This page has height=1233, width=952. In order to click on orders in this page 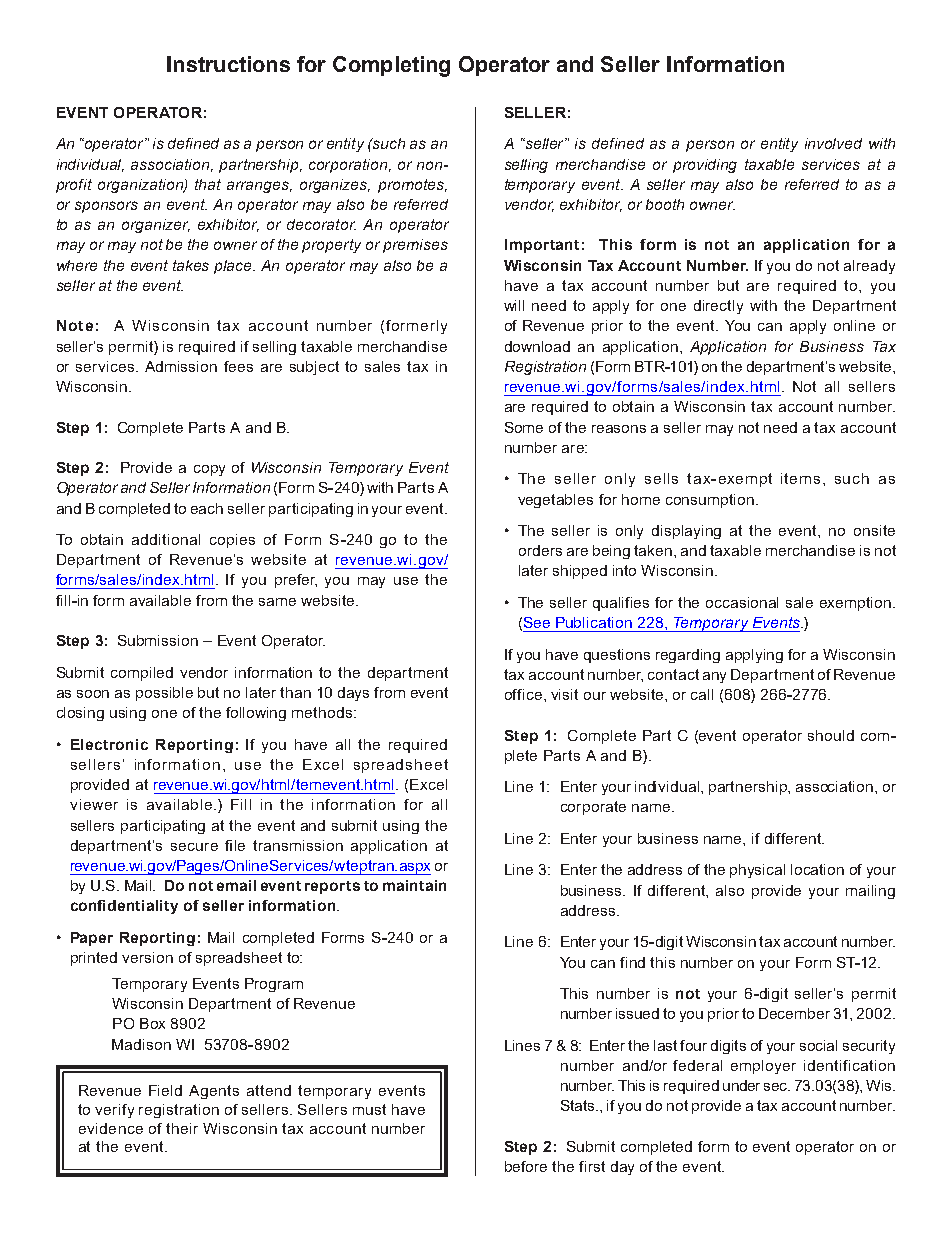, I will do `click(540, 550)`.
